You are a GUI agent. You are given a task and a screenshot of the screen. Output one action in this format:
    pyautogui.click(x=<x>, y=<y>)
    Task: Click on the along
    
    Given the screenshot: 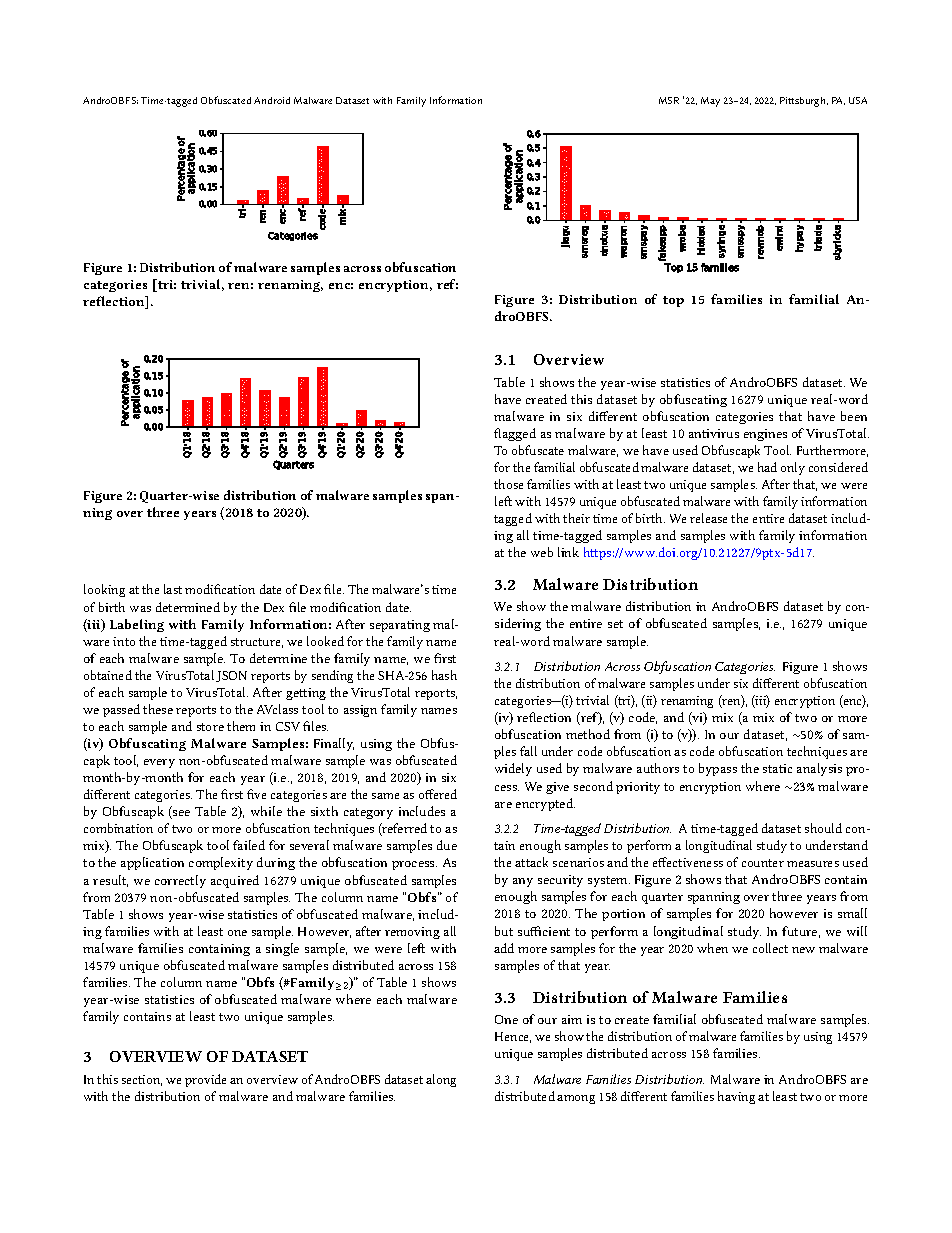 What is the action you would take?
    pyautogui.click(x=441, y=1080)
